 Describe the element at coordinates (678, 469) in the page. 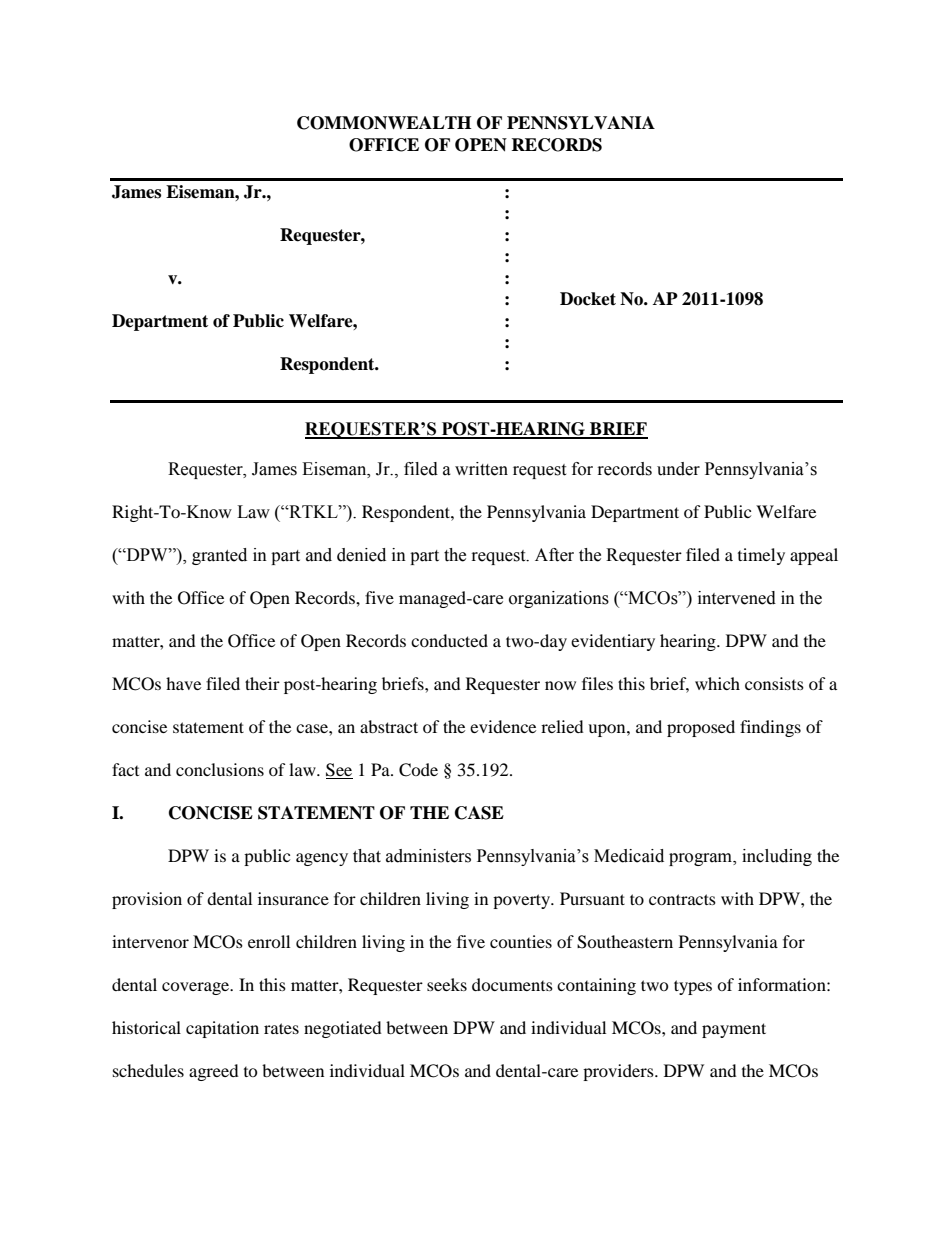

I see `under` at that location.
